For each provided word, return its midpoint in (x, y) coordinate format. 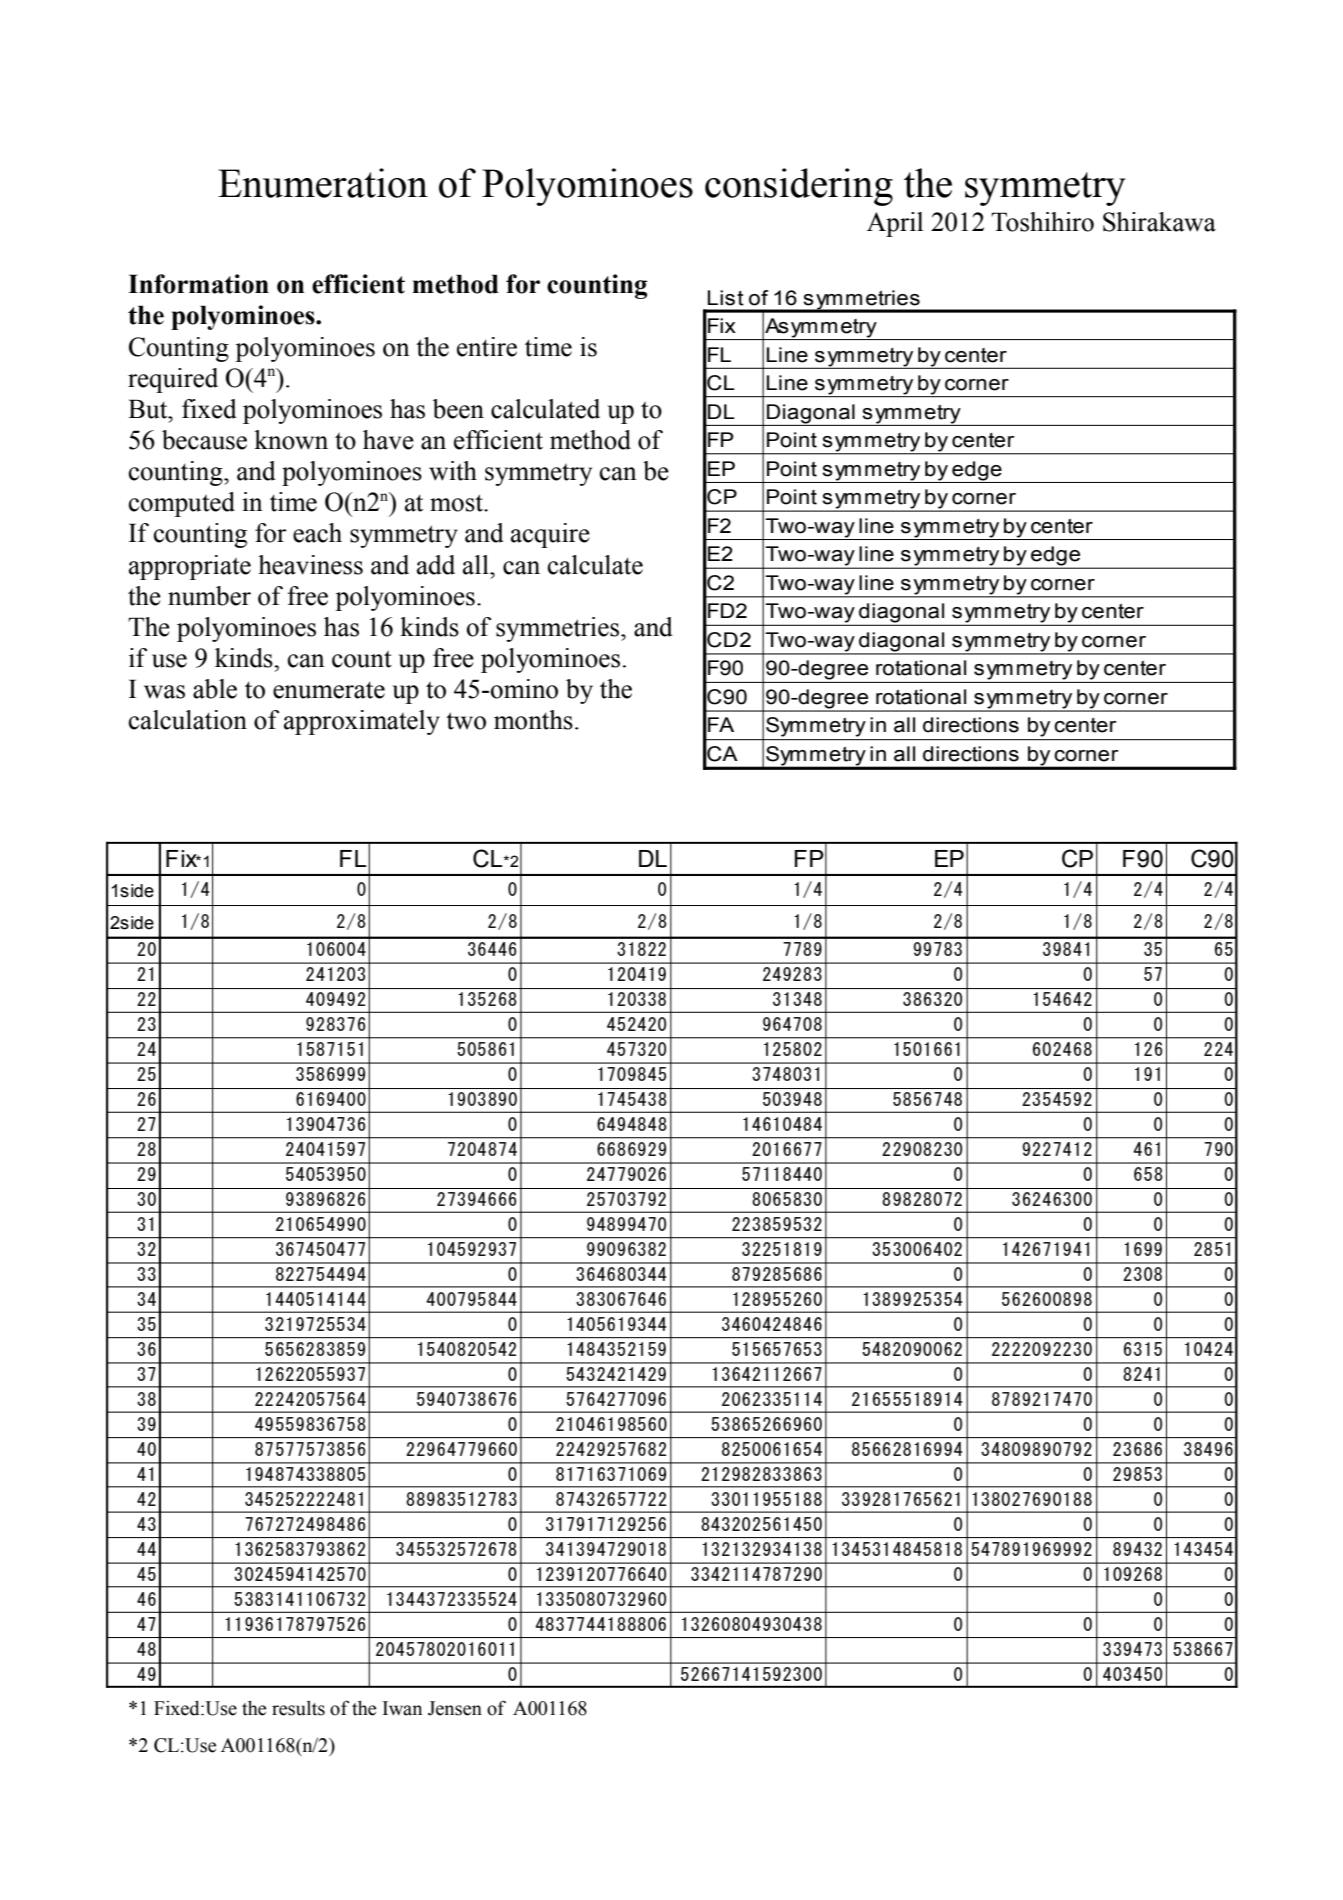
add (436, 565)
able (215, 689)
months (533, 720)
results (298, 1708)
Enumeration (323, 183)
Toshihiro (1042, 222)
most (457, 503)
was (164, 692)
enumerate (329, 690)
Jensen (455, 1708)
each (317, 533)
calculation (188, 720)
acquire (550, 535)
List (726, 298)
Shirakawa (1159, 222)
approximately (362, 722)
